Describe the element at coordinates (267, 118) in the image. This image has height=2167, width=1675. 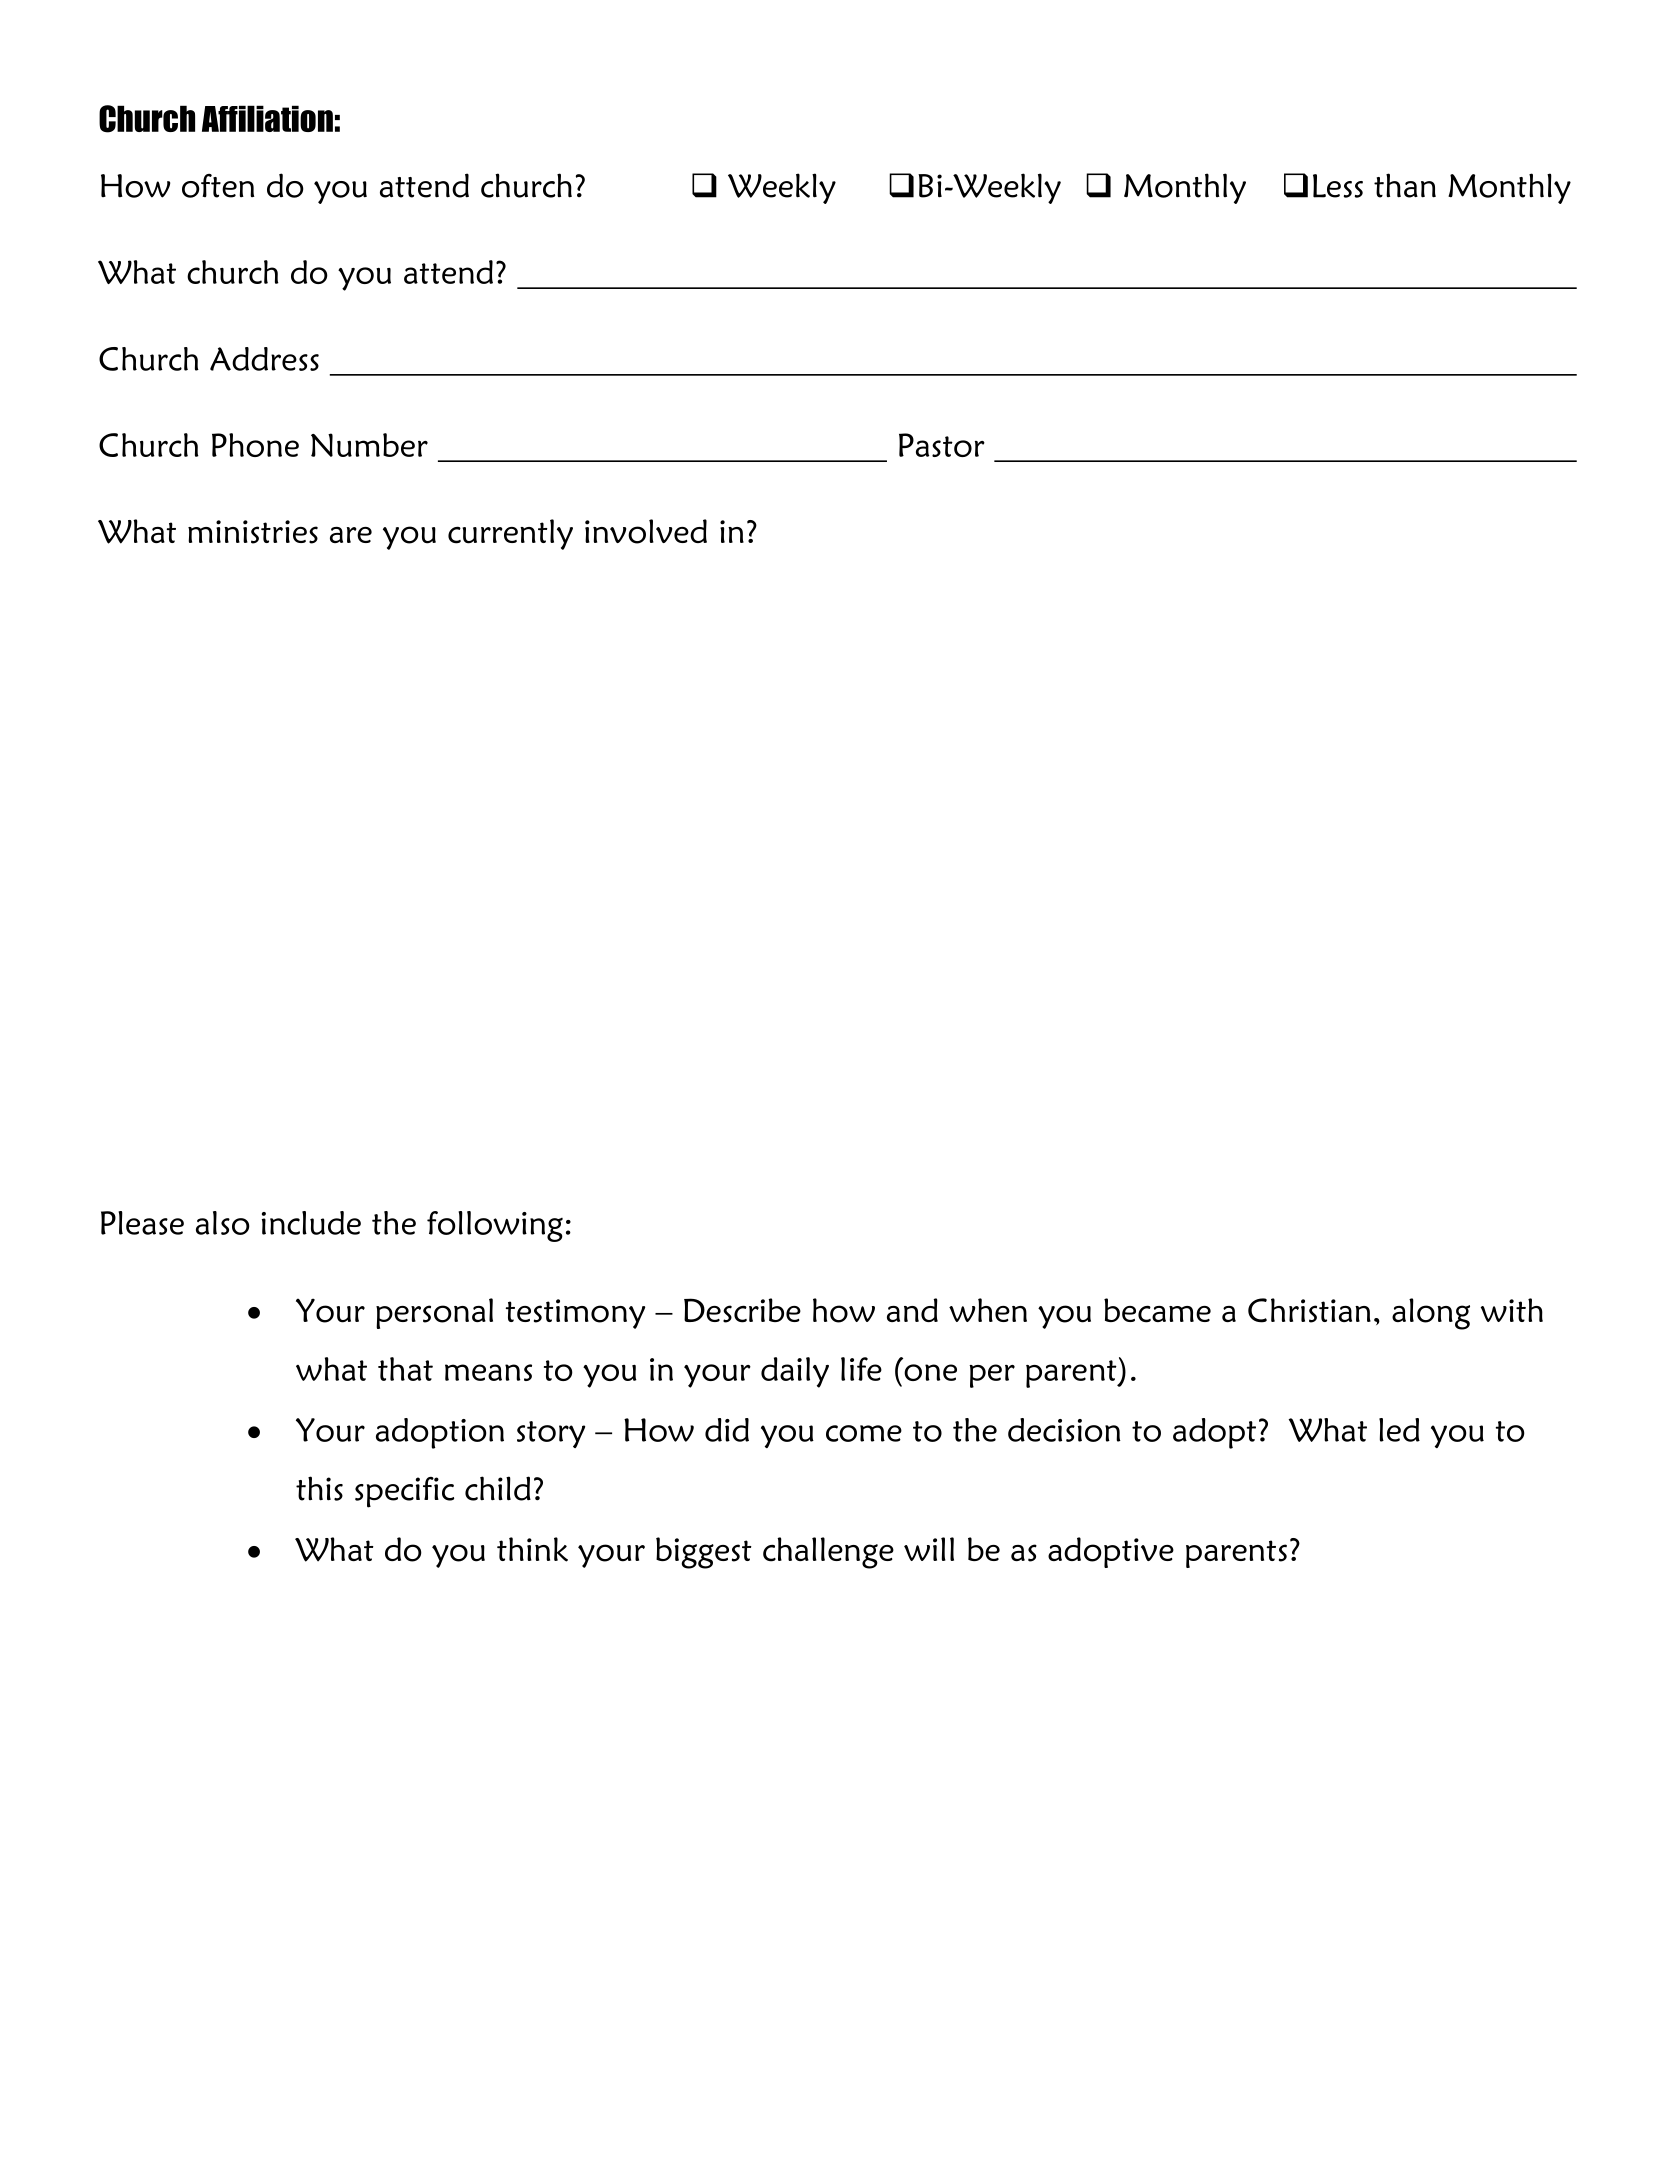
I see `Affiliation` at that location.
